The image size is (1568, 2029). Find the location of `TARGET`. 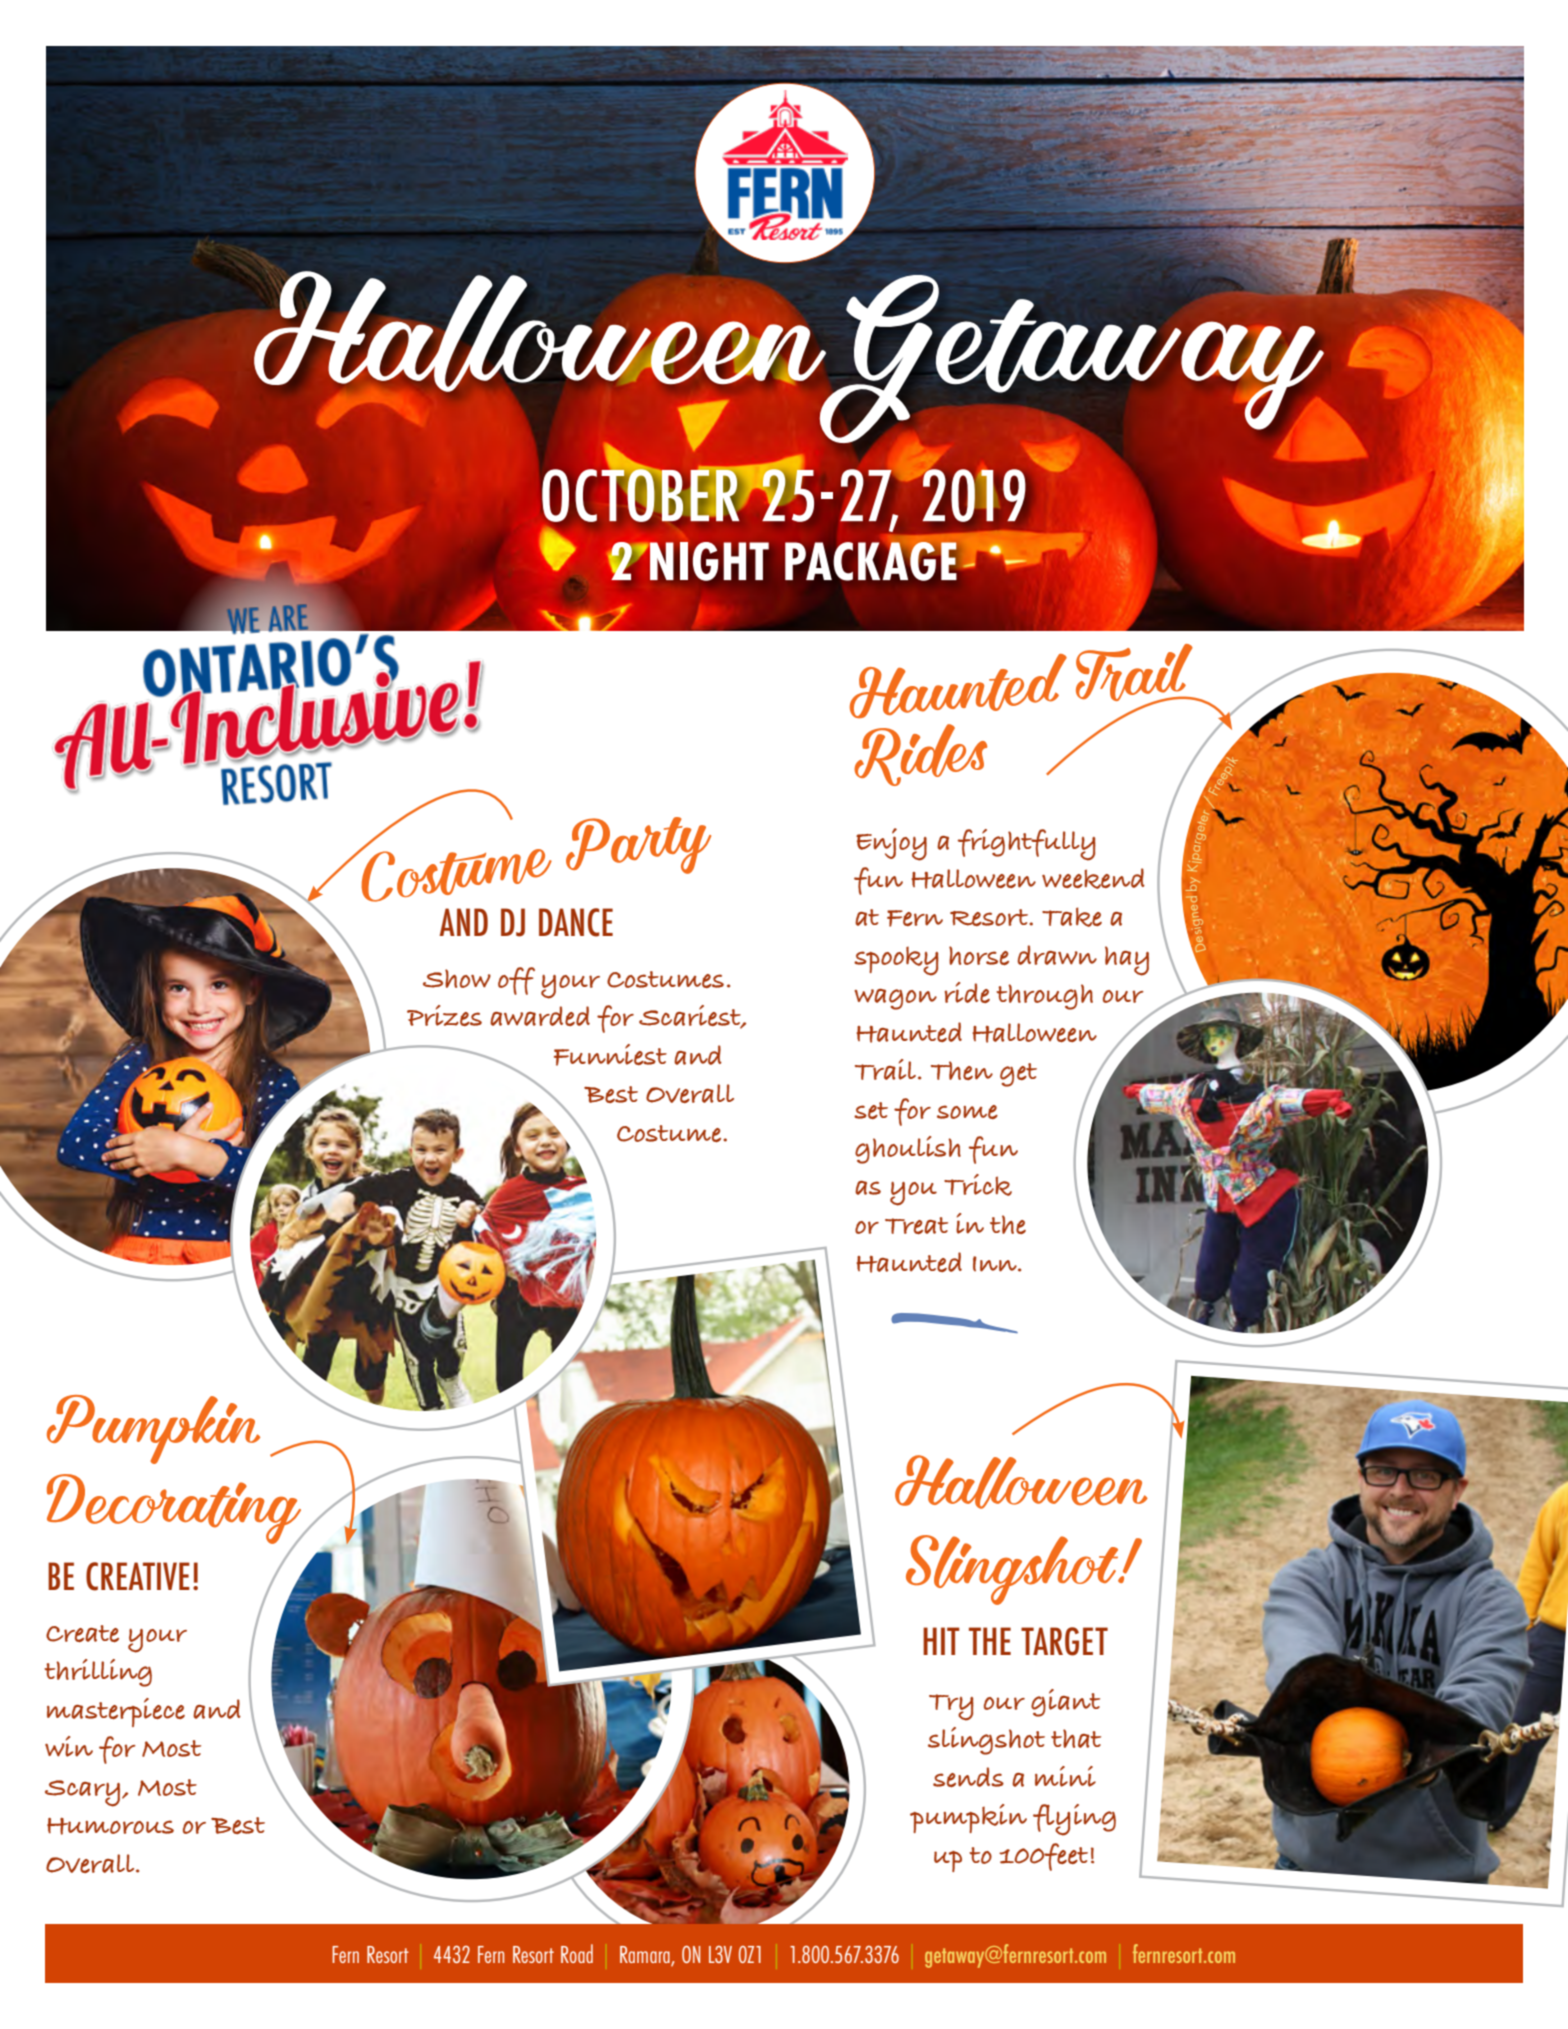

TARGET is located at coordinates (1064, 1641).
